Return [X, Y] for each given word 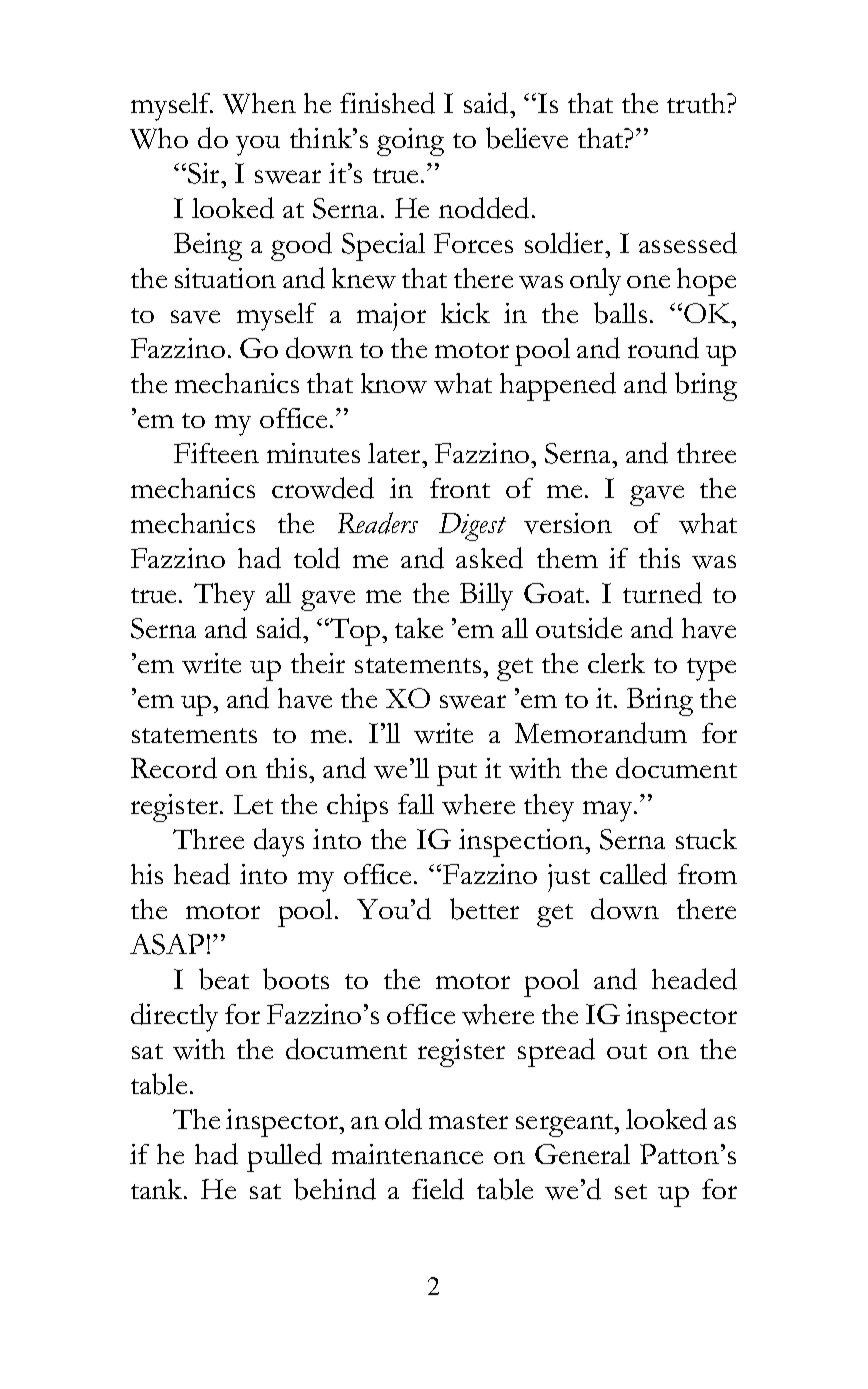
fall [416, 804]
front [460, 488]
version [568, 523]
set [631, 1191]
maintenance [407, 1154]
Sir [205, 173]
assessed [688, 243]
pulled [284, 1157]
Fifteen [216, 453]
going [410, 142]
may [609, 811]
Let [253, 804]
